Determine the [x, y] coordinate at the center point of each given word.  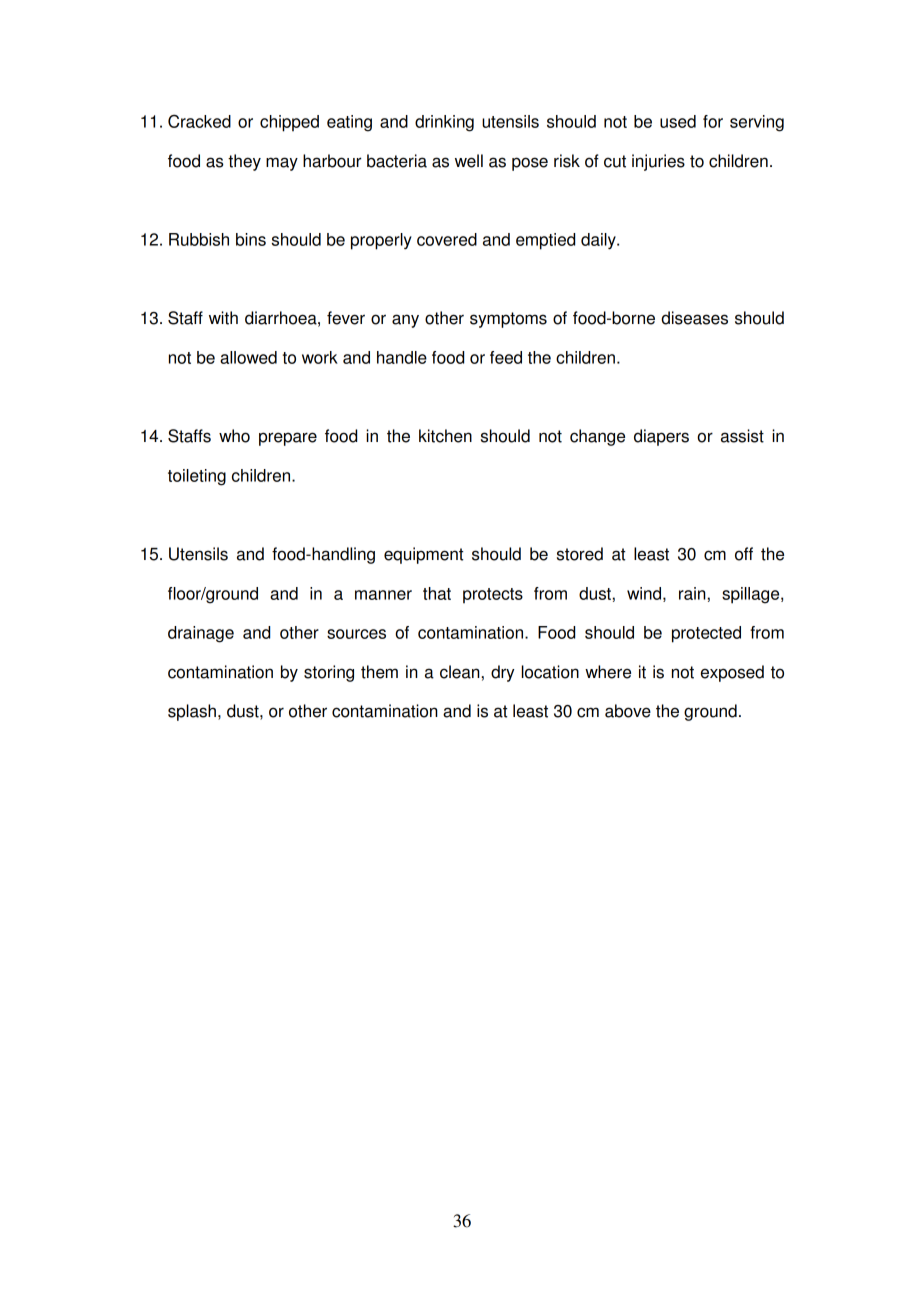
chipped [289, 123]
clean [460, 672]
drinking [444, 123]
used [678, 121]
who [234, 436]
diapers [661, 437]
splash [192, 712]
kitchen [445, 436]
